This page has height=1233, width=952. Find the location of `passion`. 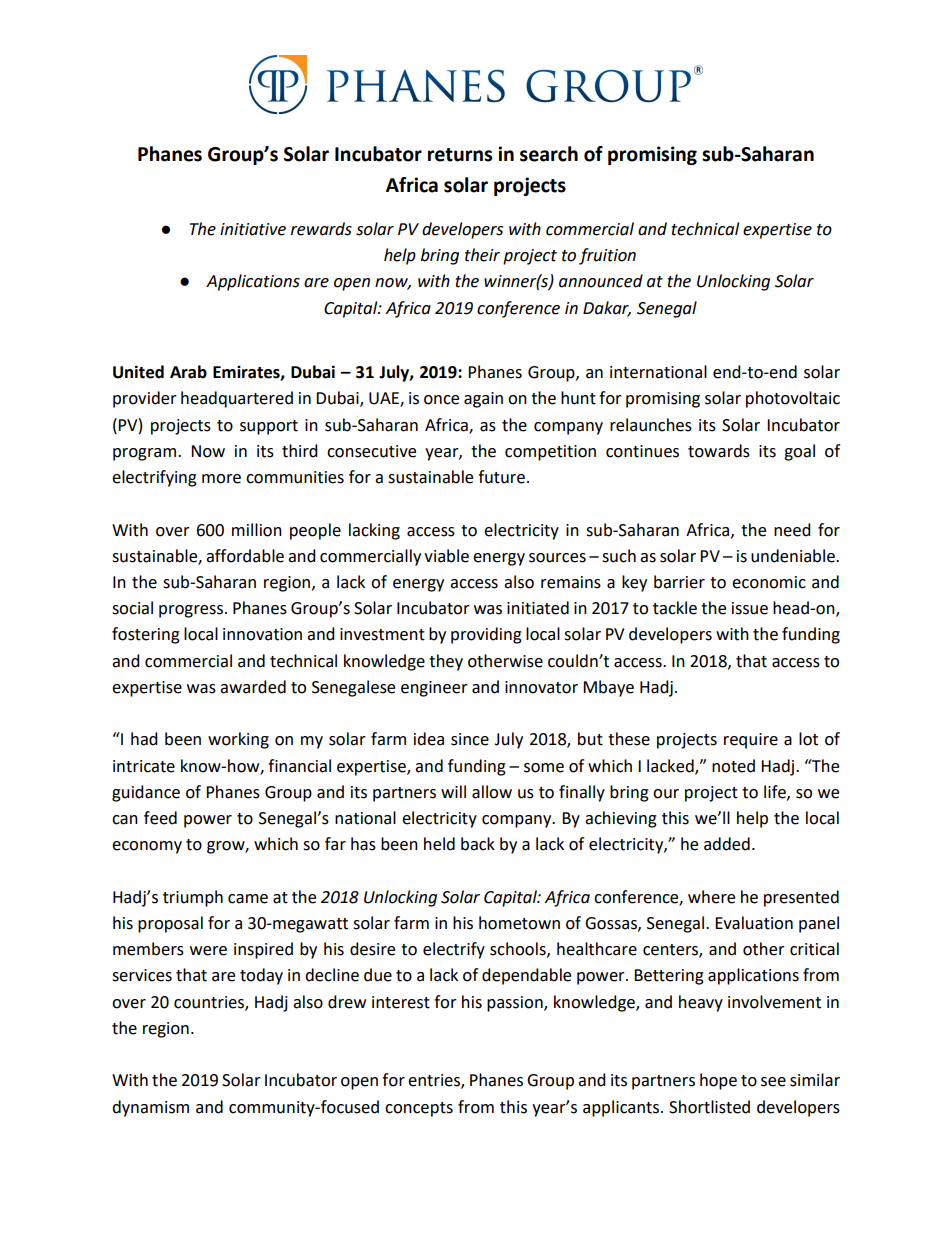

passion is located at coordinates (516, 1004).
